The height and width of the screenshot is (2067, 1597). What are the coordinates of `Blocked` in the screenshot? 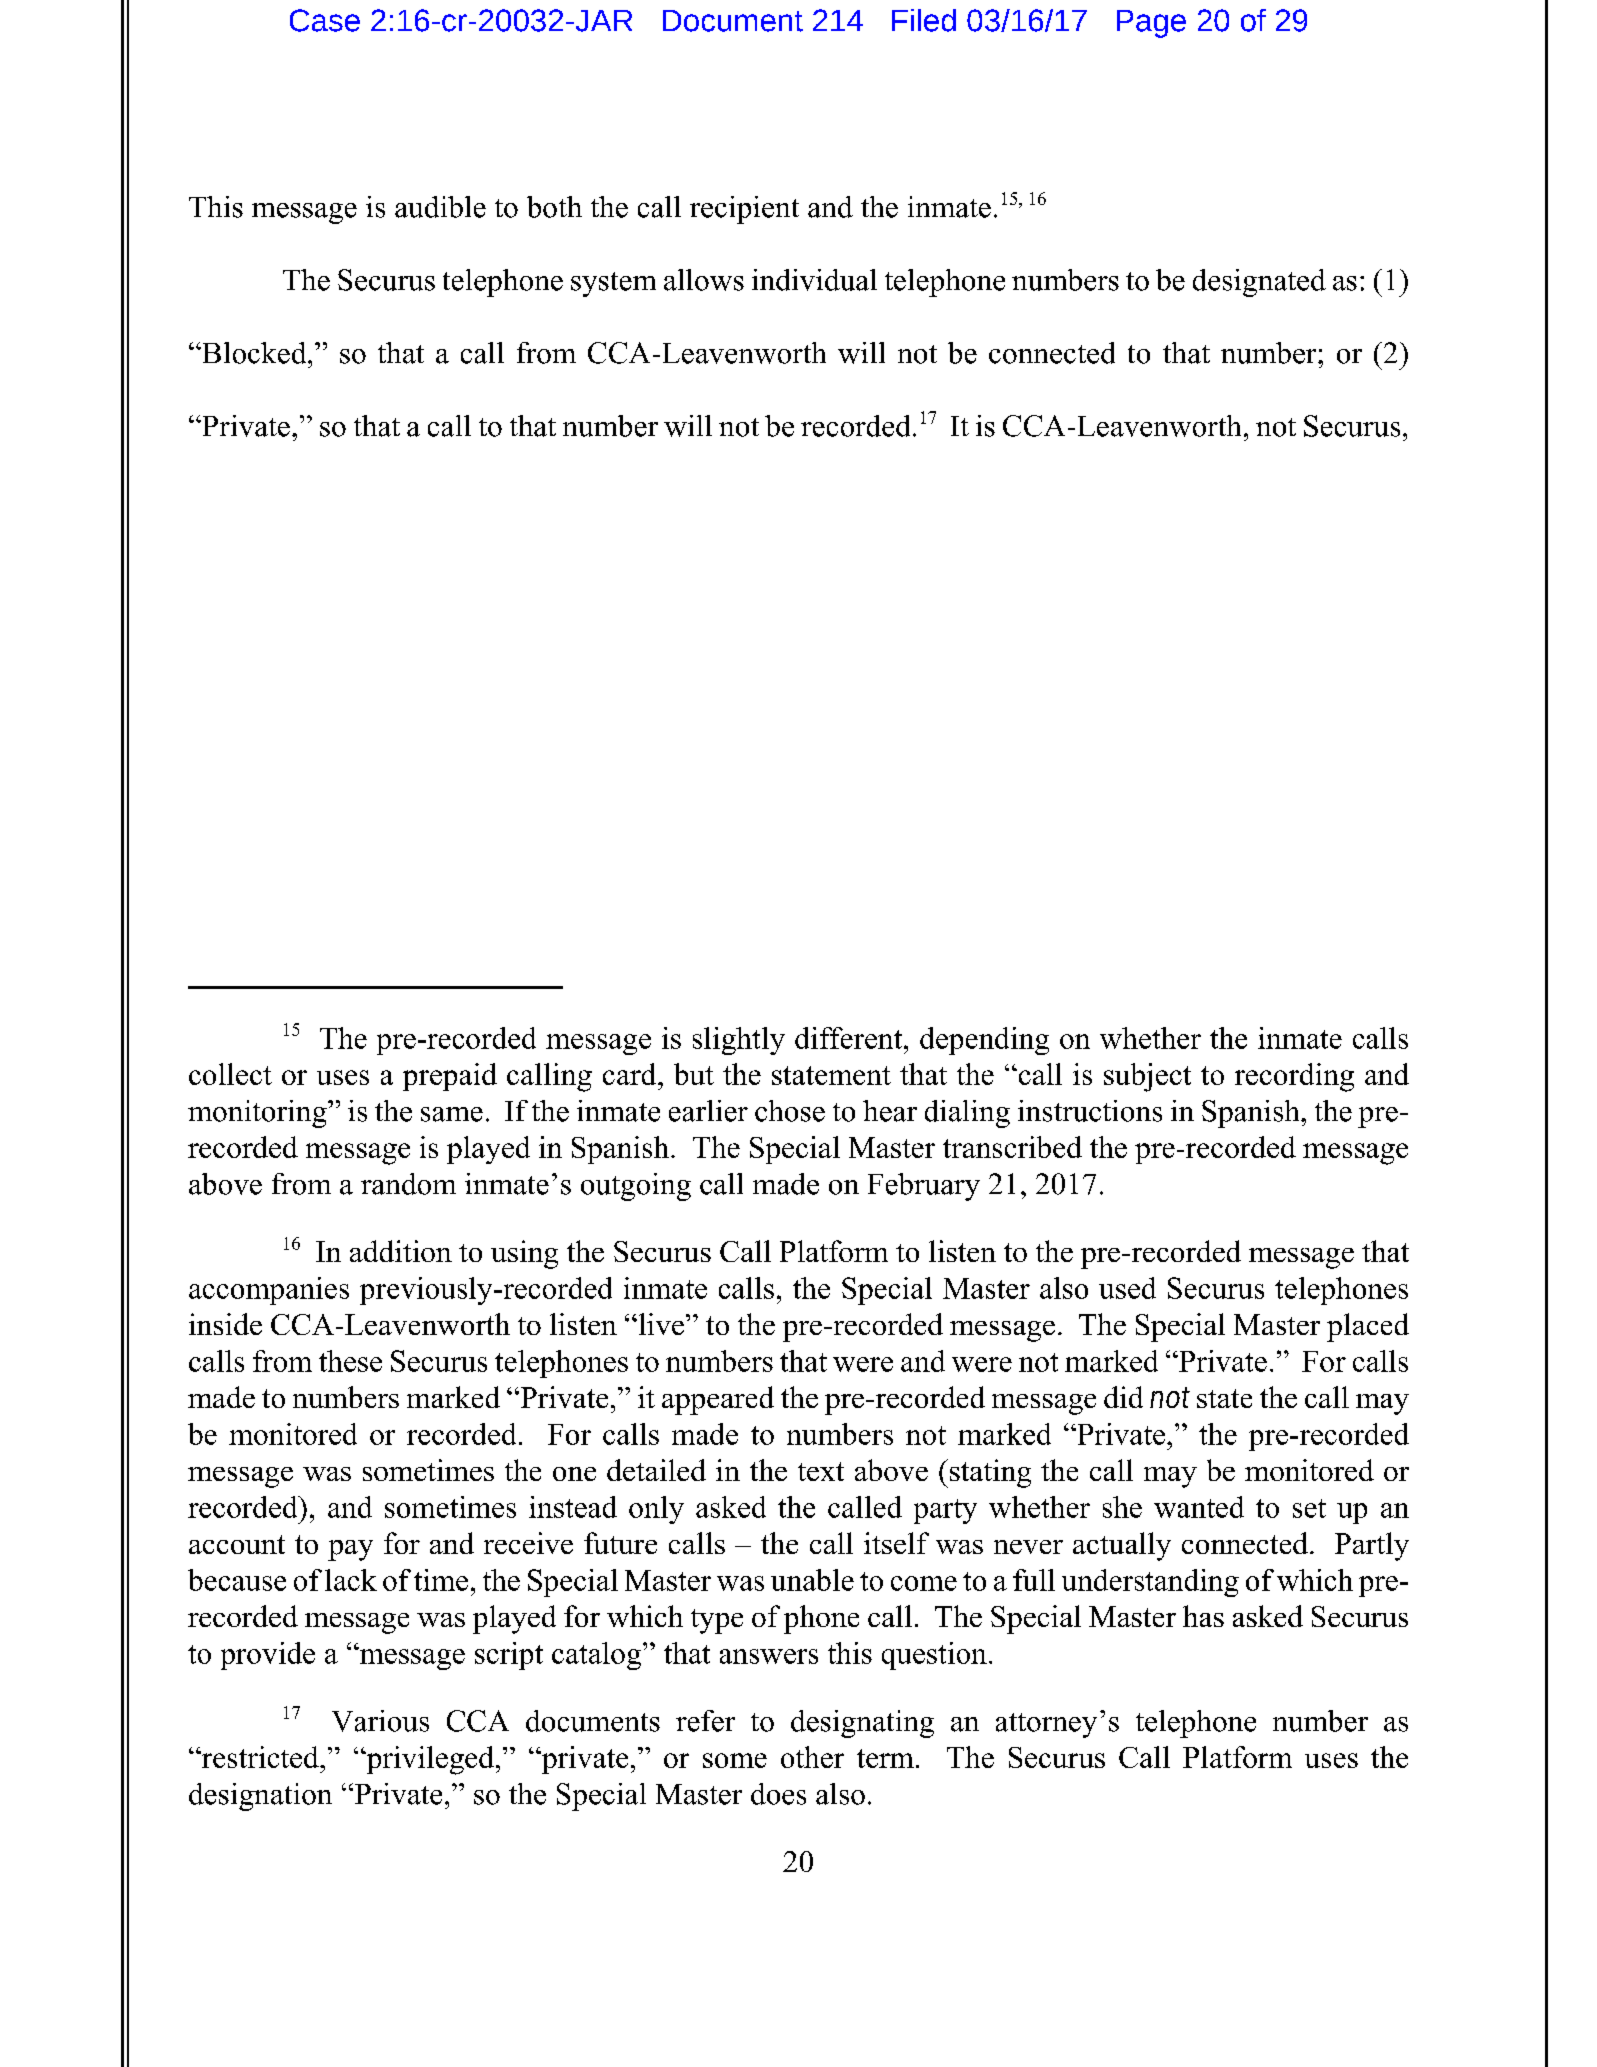 It's located at (254, 353).
